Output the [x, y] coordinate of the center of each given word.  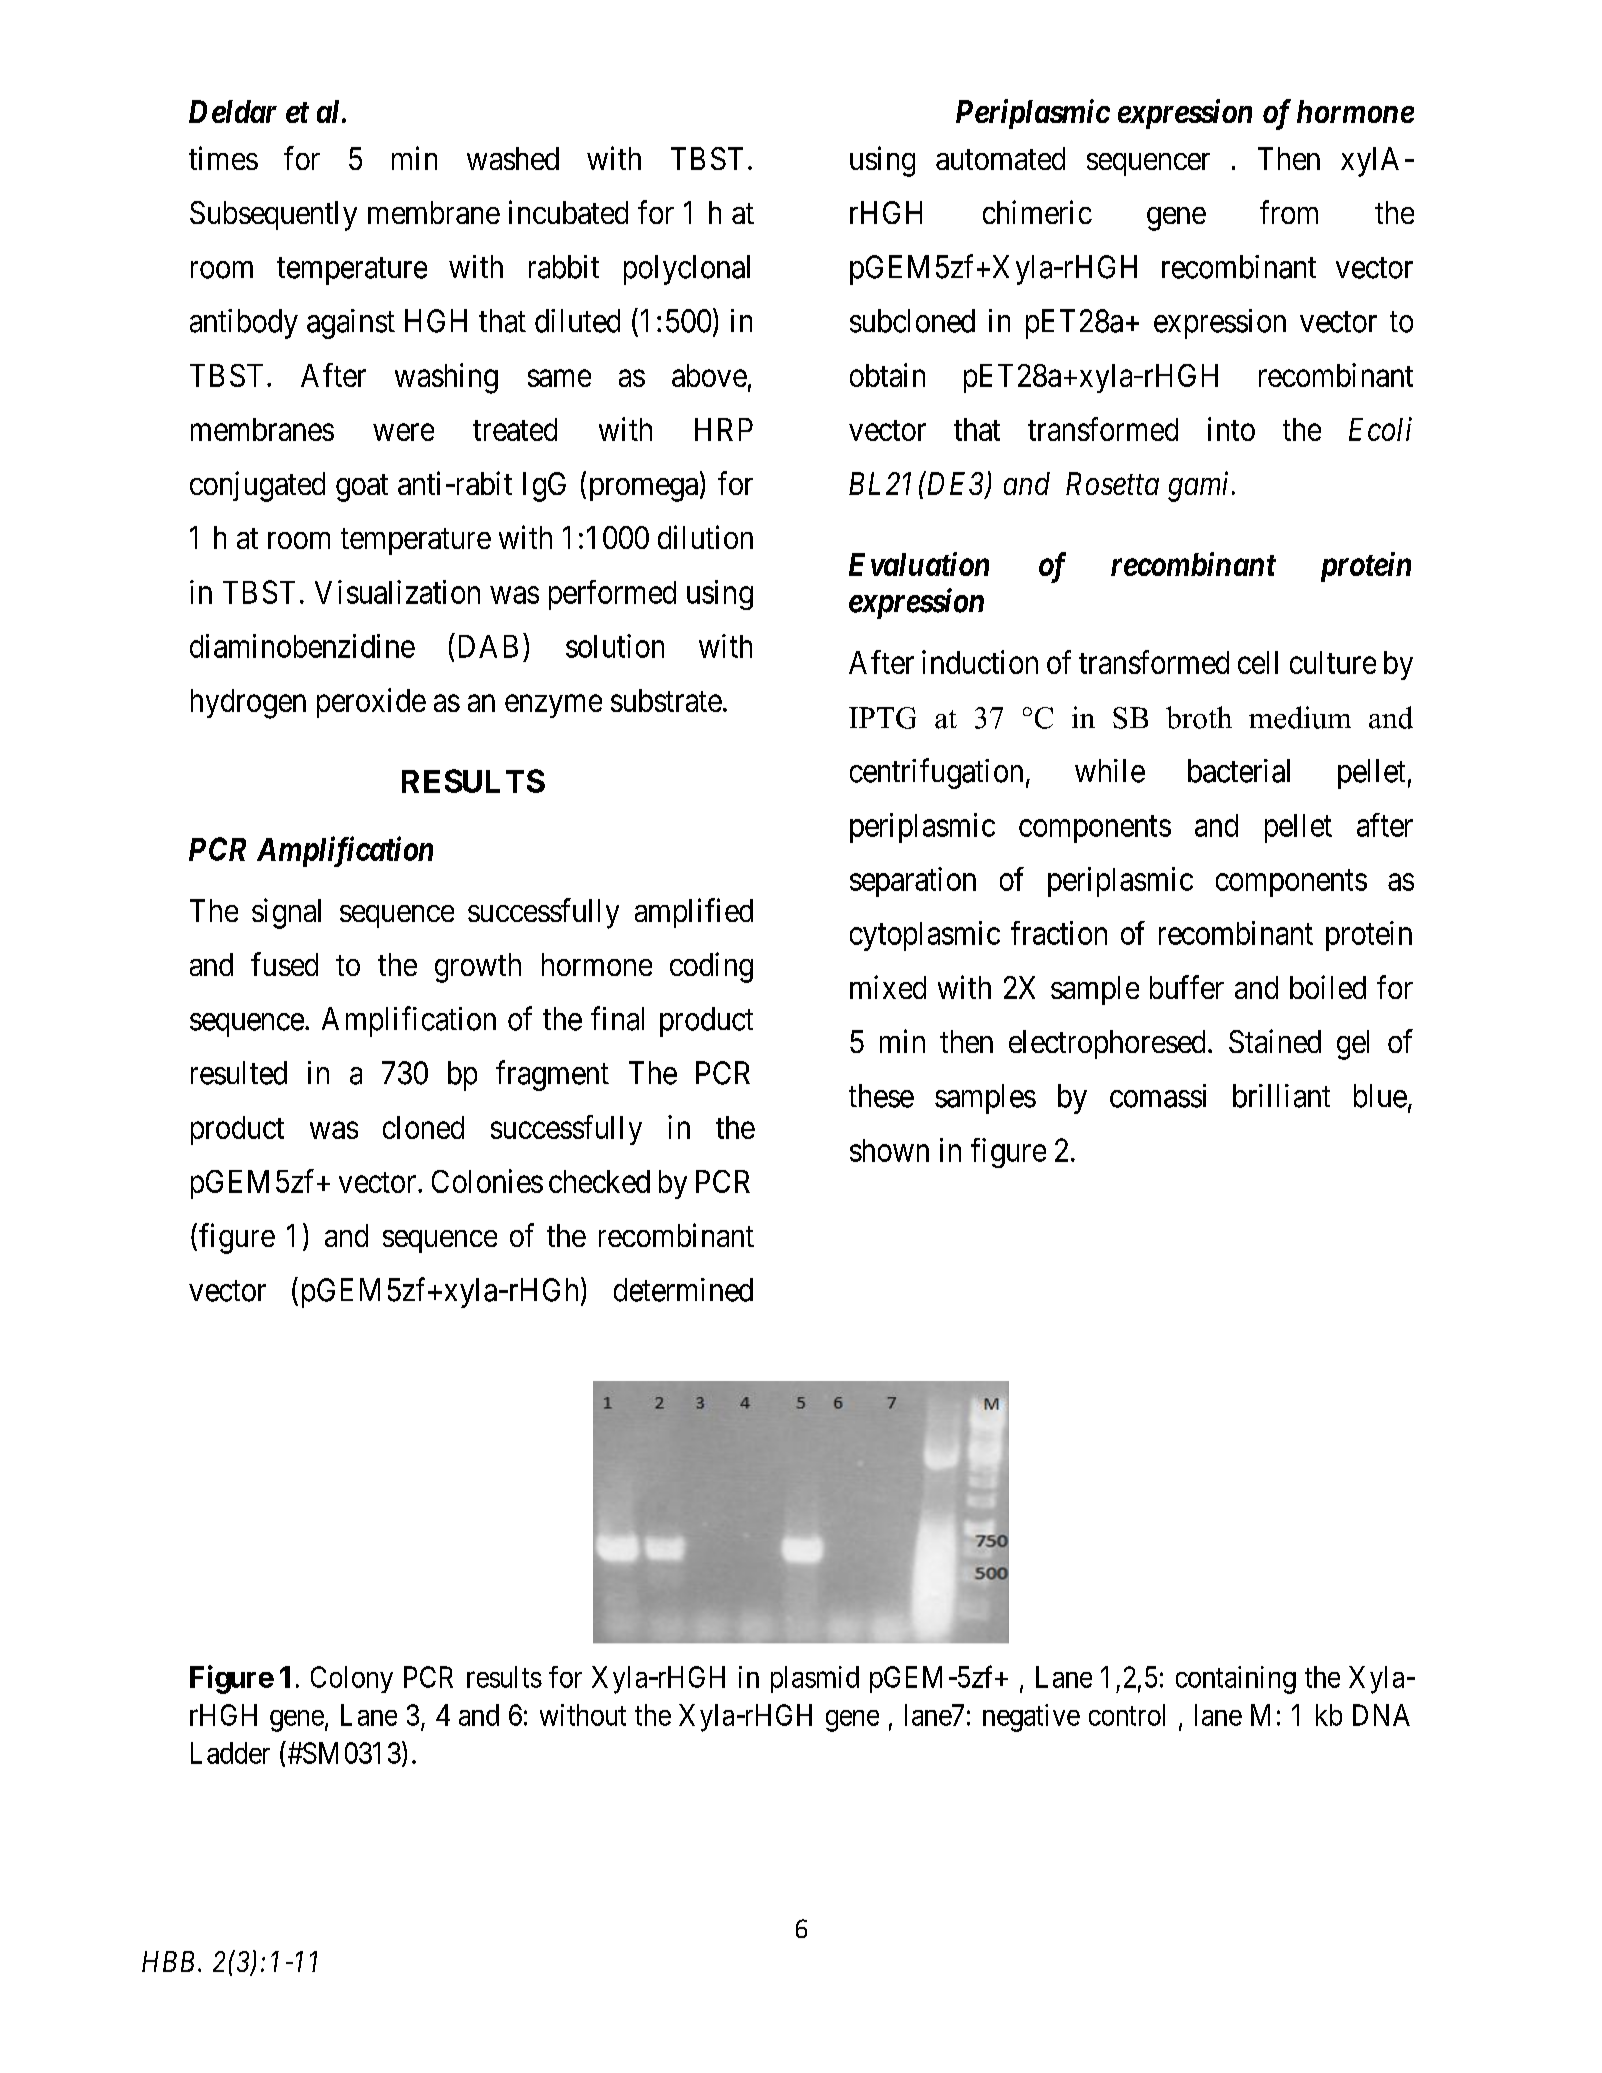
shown [889, 1150]
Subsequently [273, 216]
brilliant [1281, 1096]
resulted [239, 1073]
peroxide [371, 703]
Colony [352, 1679]
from [1289, 212]
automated [1000, 158]
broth [1199, 717]
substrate [666, 700]
